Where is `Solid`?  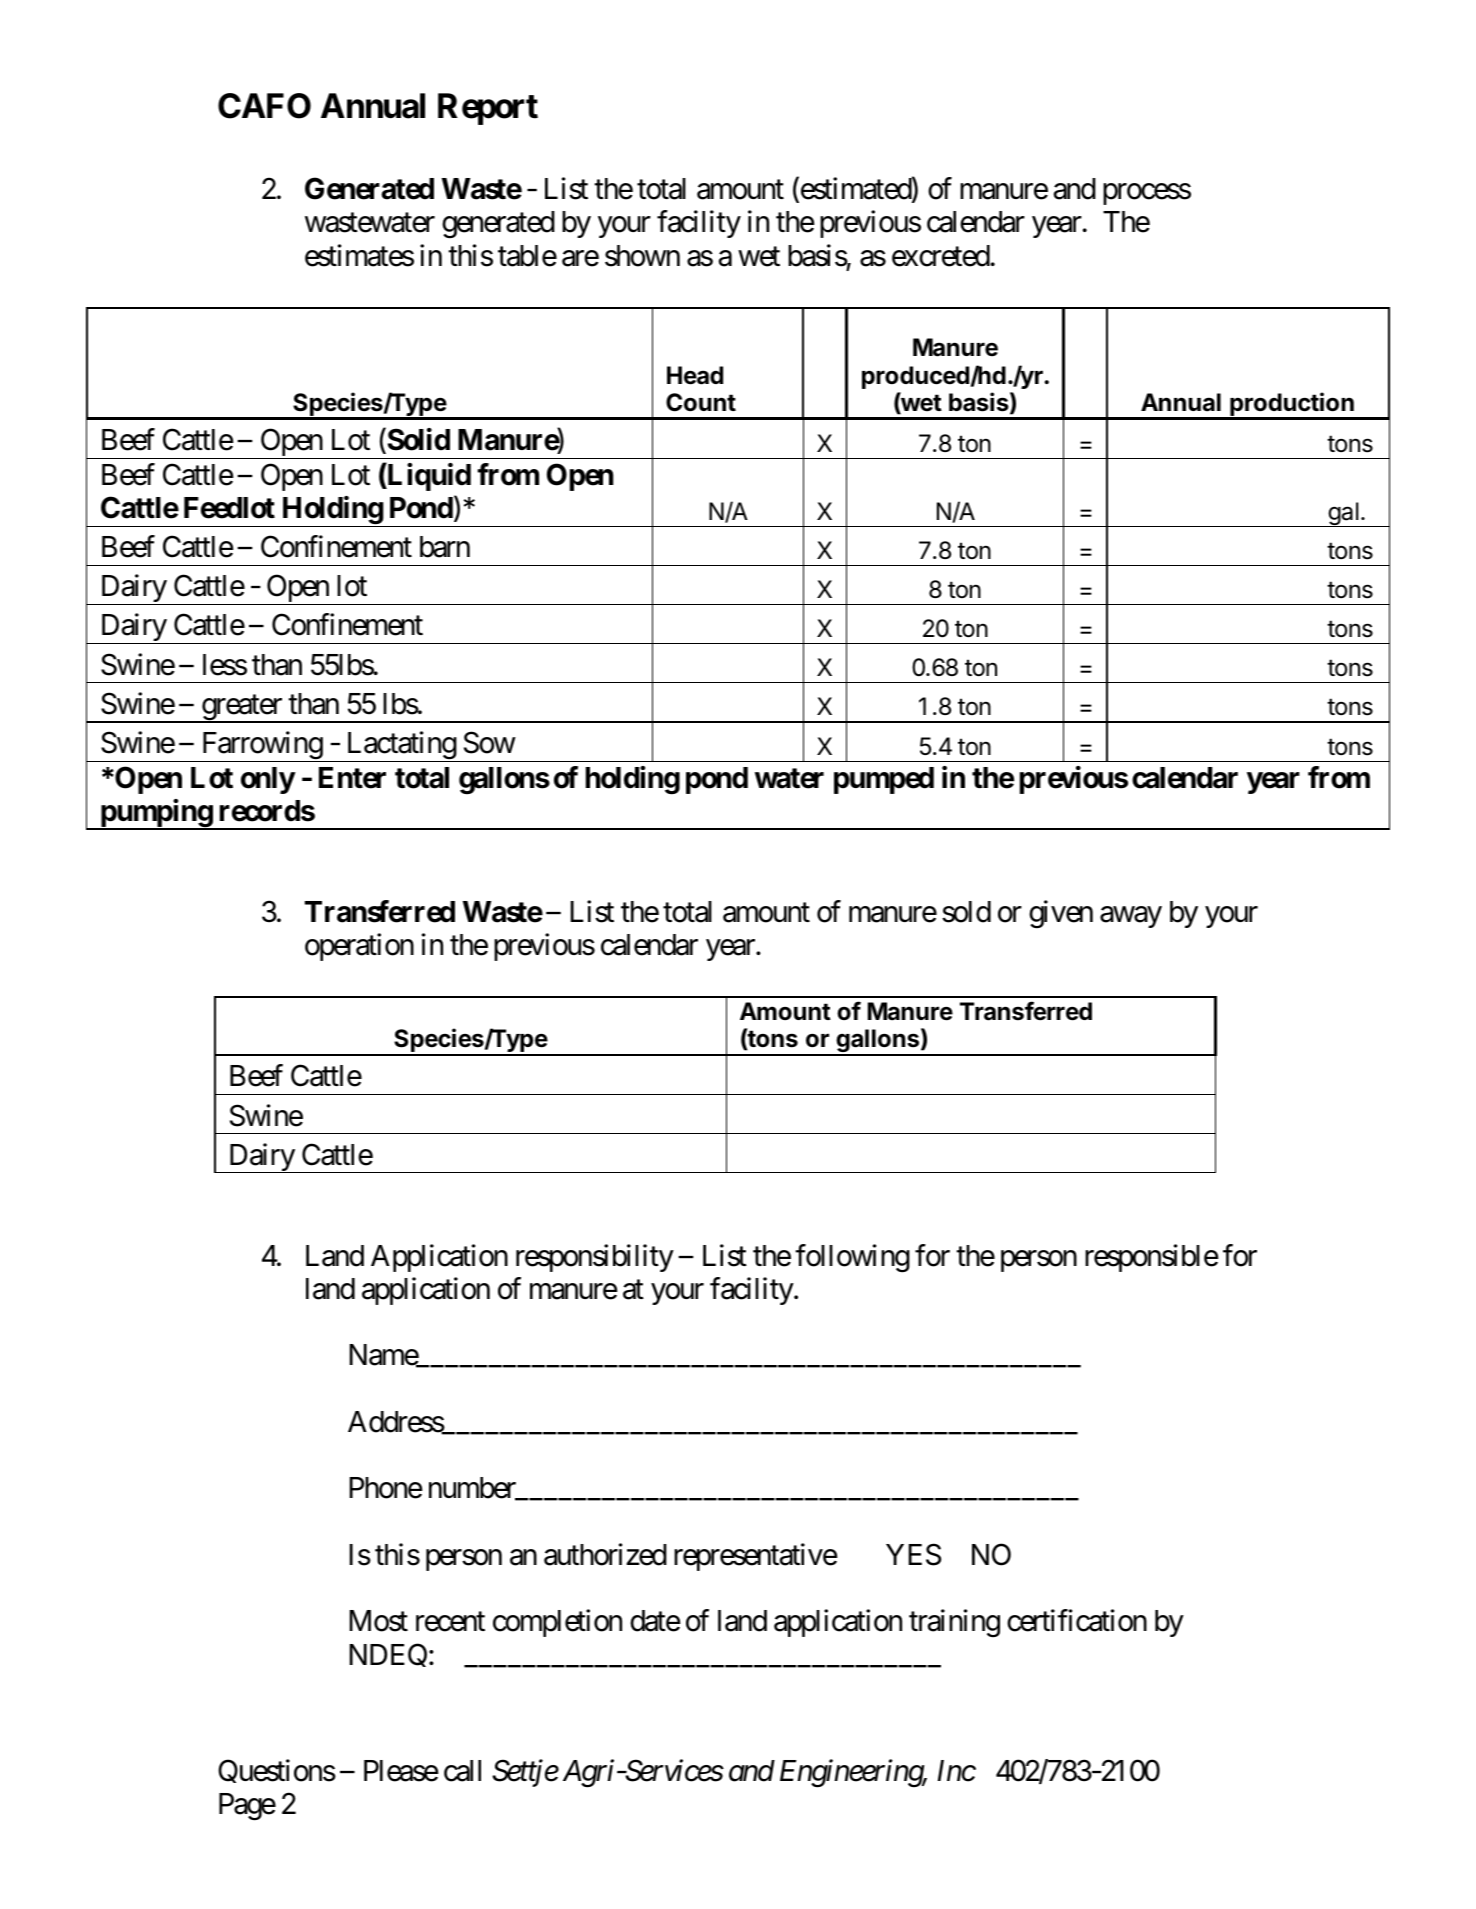
Solid is located at coordinates (417, 441).
